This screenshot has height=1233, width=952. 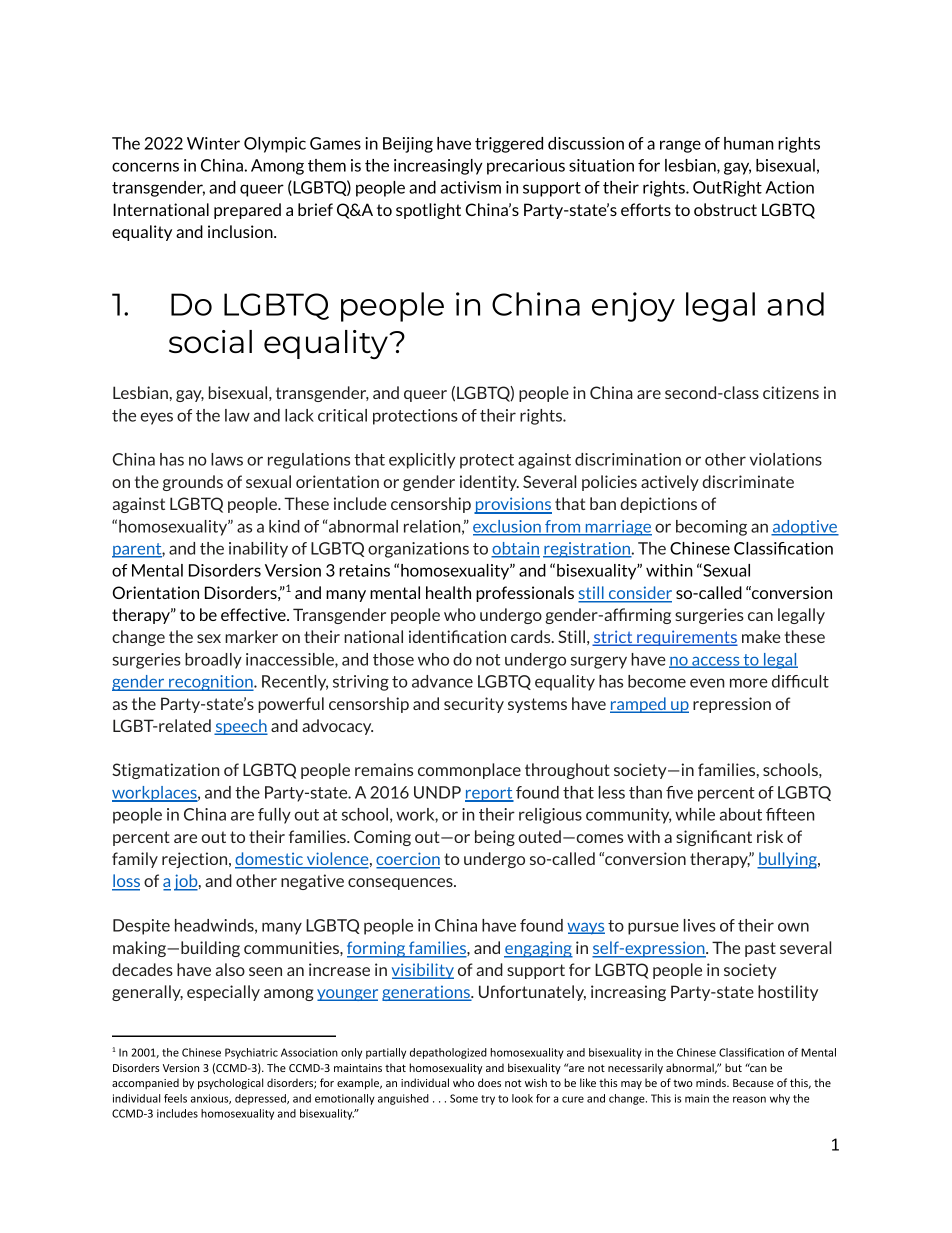 I want to click on activism, so click(x=471, y=187).
